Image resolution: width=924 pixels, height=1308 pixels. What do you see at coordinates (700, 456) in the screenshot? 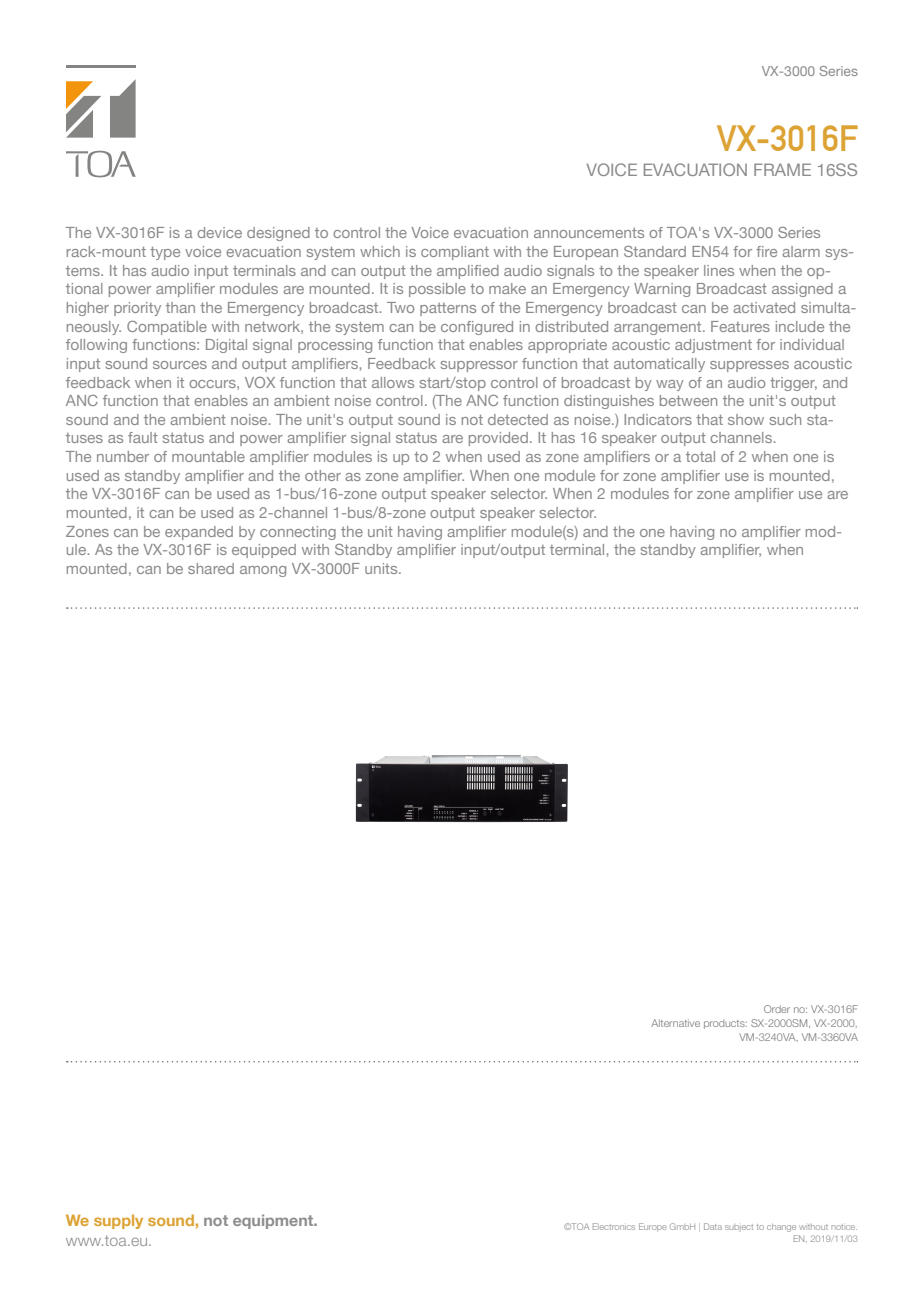
I see `total` at bounding box center [700, 456].
